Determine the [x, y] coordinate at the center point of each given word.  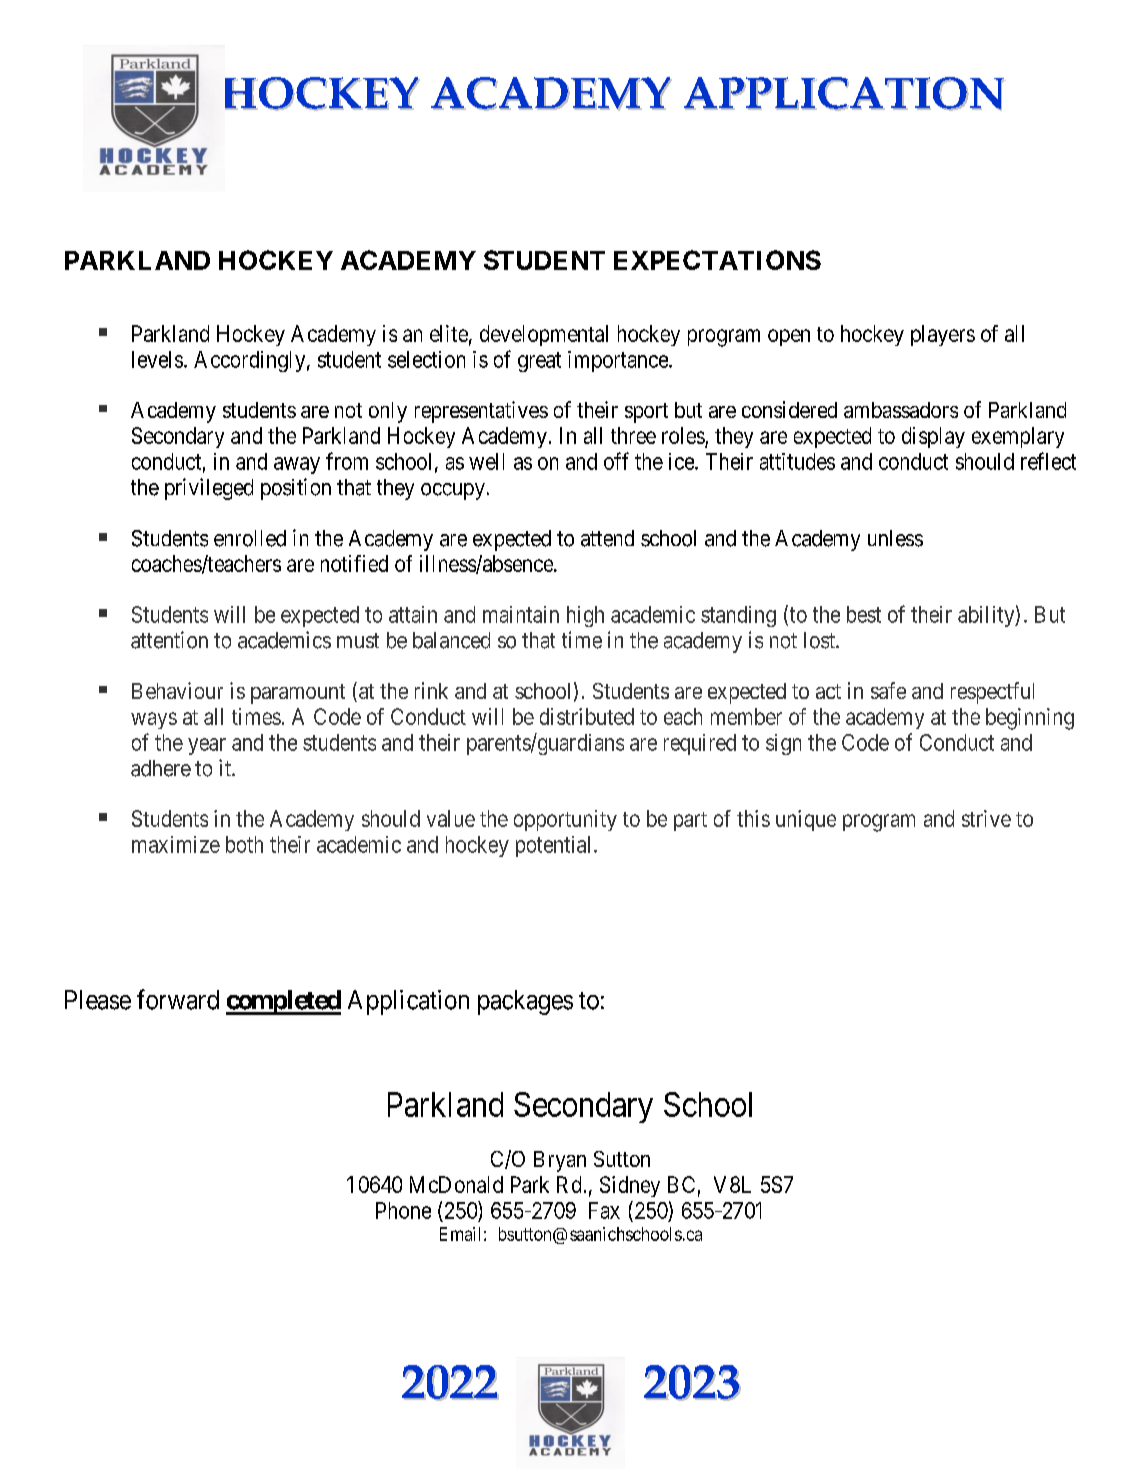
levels [157, 359]
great [539, 362]
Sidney [630, 1186]
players [943, 335]
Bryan [560, 1161]
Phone [403, 1210]
